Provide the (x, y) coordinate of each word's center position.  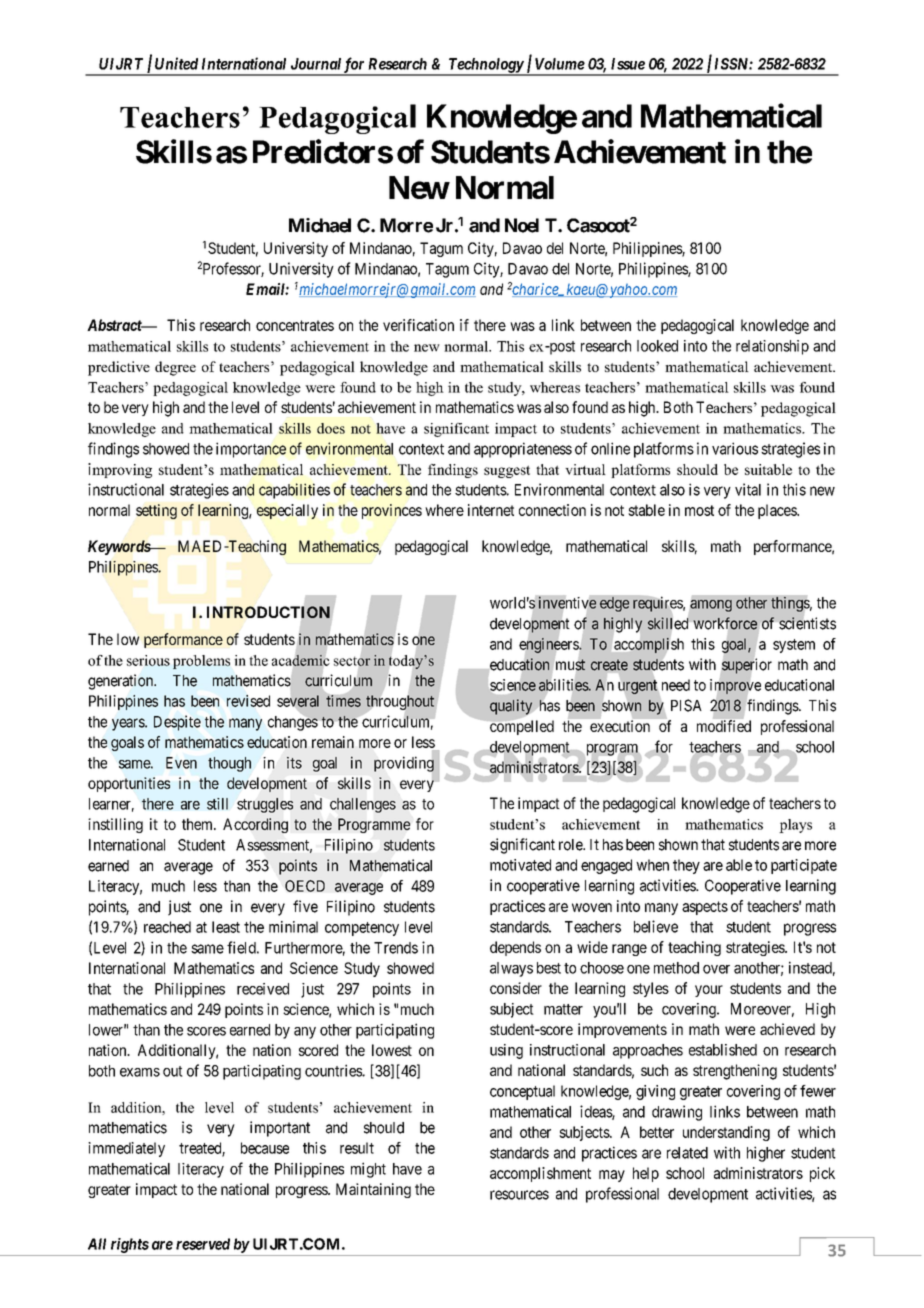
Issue (628, 64)
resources (519, 1195)
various (735, 448)
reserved (203, 1244)
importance (251, 450)
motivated (520, 865)
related (687, 1153)
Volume (560, 64)
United (176, 63)
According (255, 825)
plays (795, 826)
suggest (507, 471)
